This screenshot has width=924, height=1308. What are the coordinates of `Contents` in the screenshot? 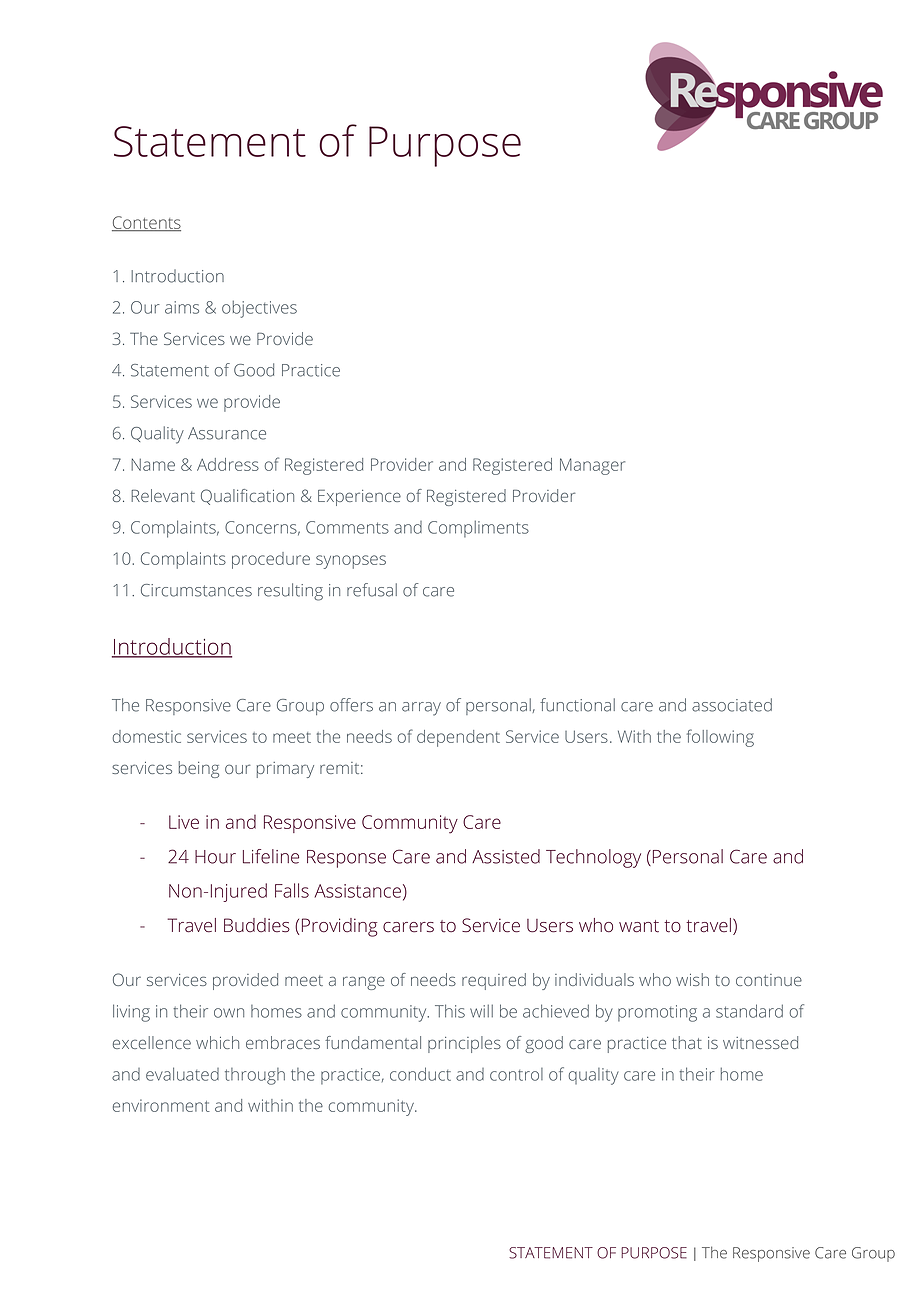 It's located at (146, 224).
